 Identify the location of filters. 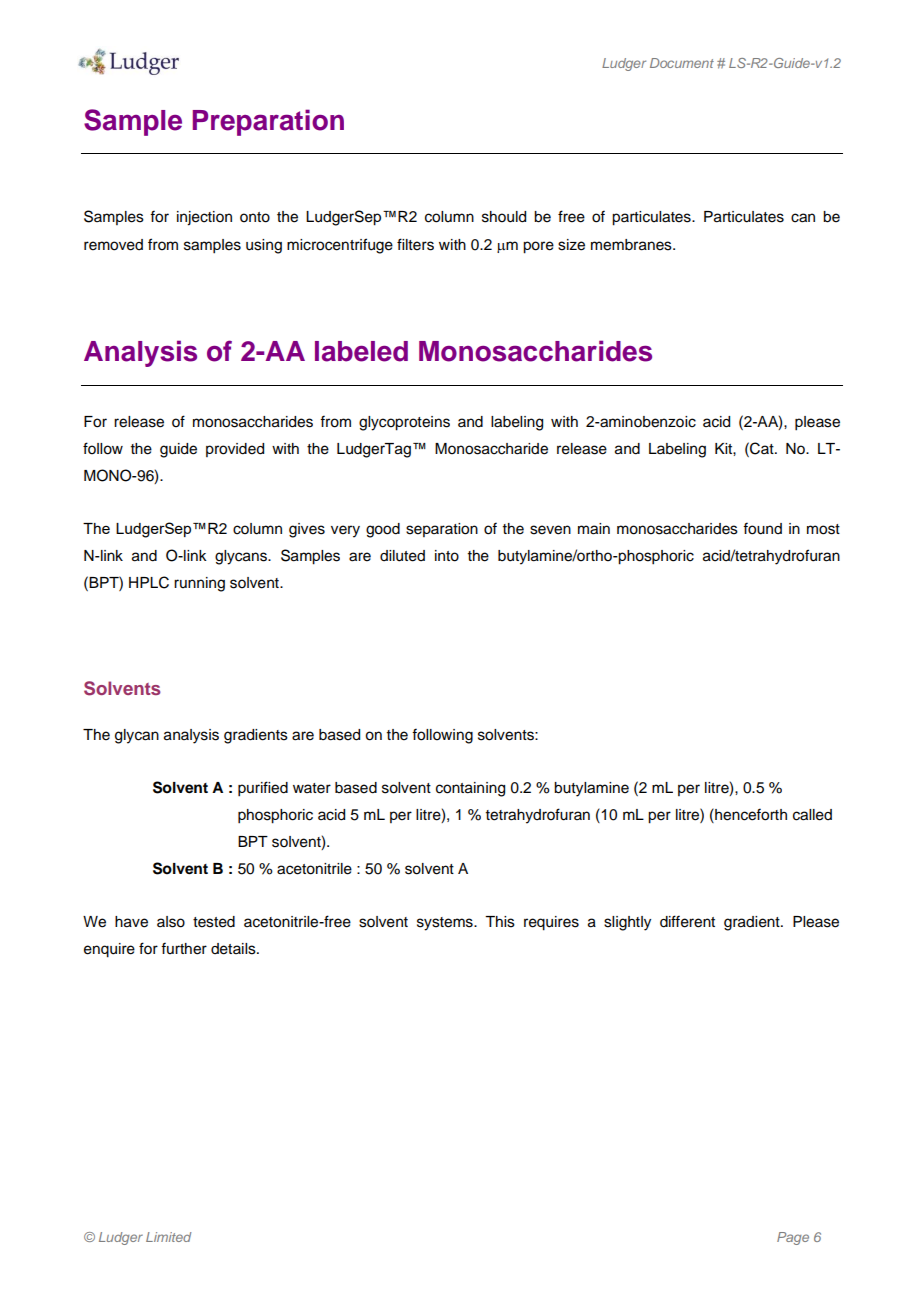
(415, 244).
